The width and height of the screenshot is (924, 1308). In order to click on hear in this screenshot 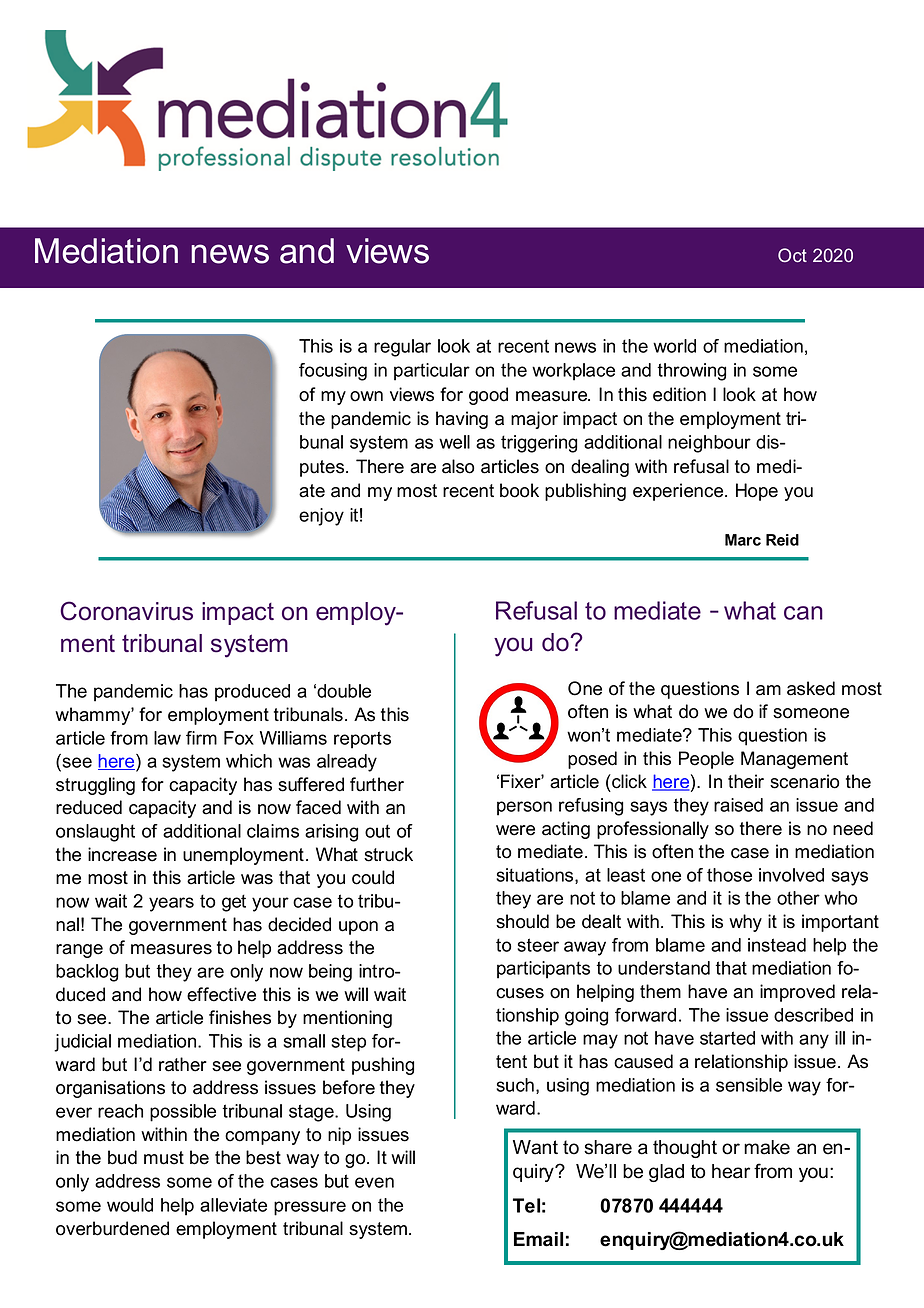, I will do `click(731, 1171)`.
